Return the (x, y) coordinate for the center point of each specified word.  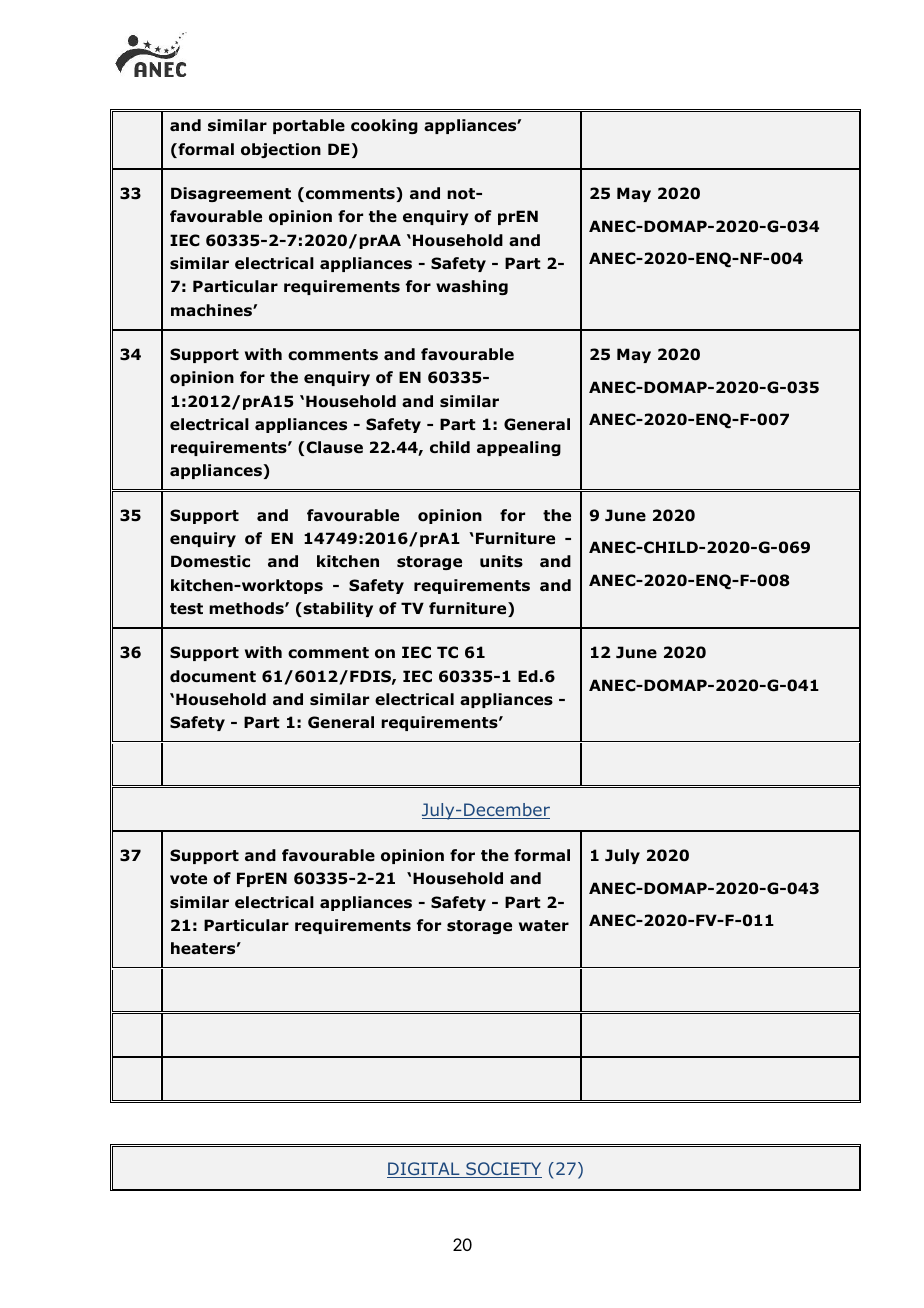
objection (281, 150)
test (186, 609)
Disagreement (231, 194)
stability (337, 609)
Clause (334, 447)
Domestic (210, 561)
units (501, 561)
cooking (384, 126)
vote (188, 879)
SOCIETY (503, 1170)
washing (472, 287)
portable (309, 126)
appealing (519, 448)
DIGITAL (424, 1170)
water (544, 926)
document (213, 676)
